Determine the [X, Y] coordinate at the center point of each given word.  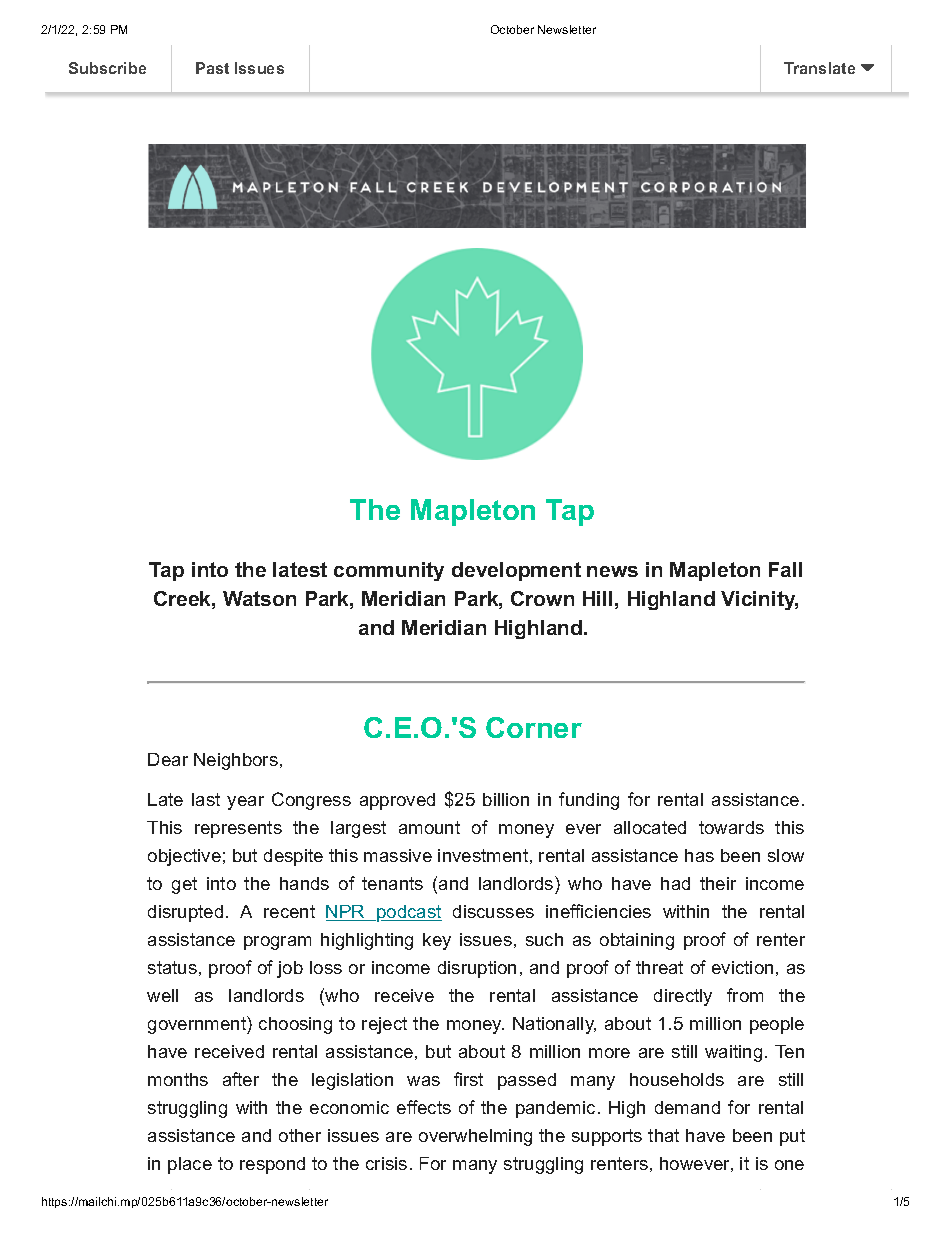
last [206, 799]
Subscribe [107, 68]
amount [429, 827]
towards [731, 827]
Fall [785, 569]
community [389, 571]
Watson [259, 598]
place [190, 1165]
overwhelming [475, 1137]
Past [212, 68]
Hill [597, 598]
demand [687, 1107]
